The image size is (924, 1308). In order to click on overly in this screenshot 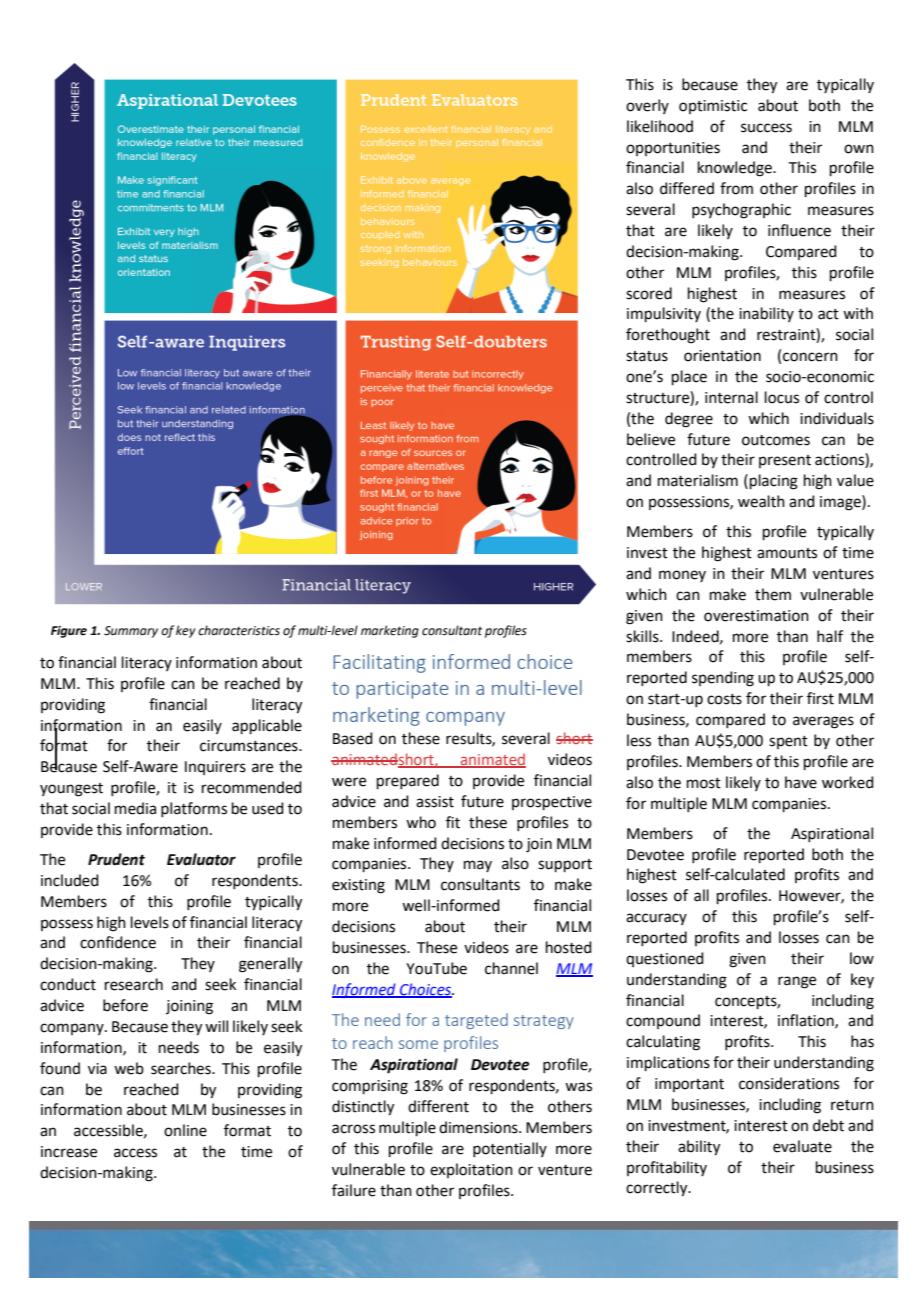, I will do `click(647, 106)`.
